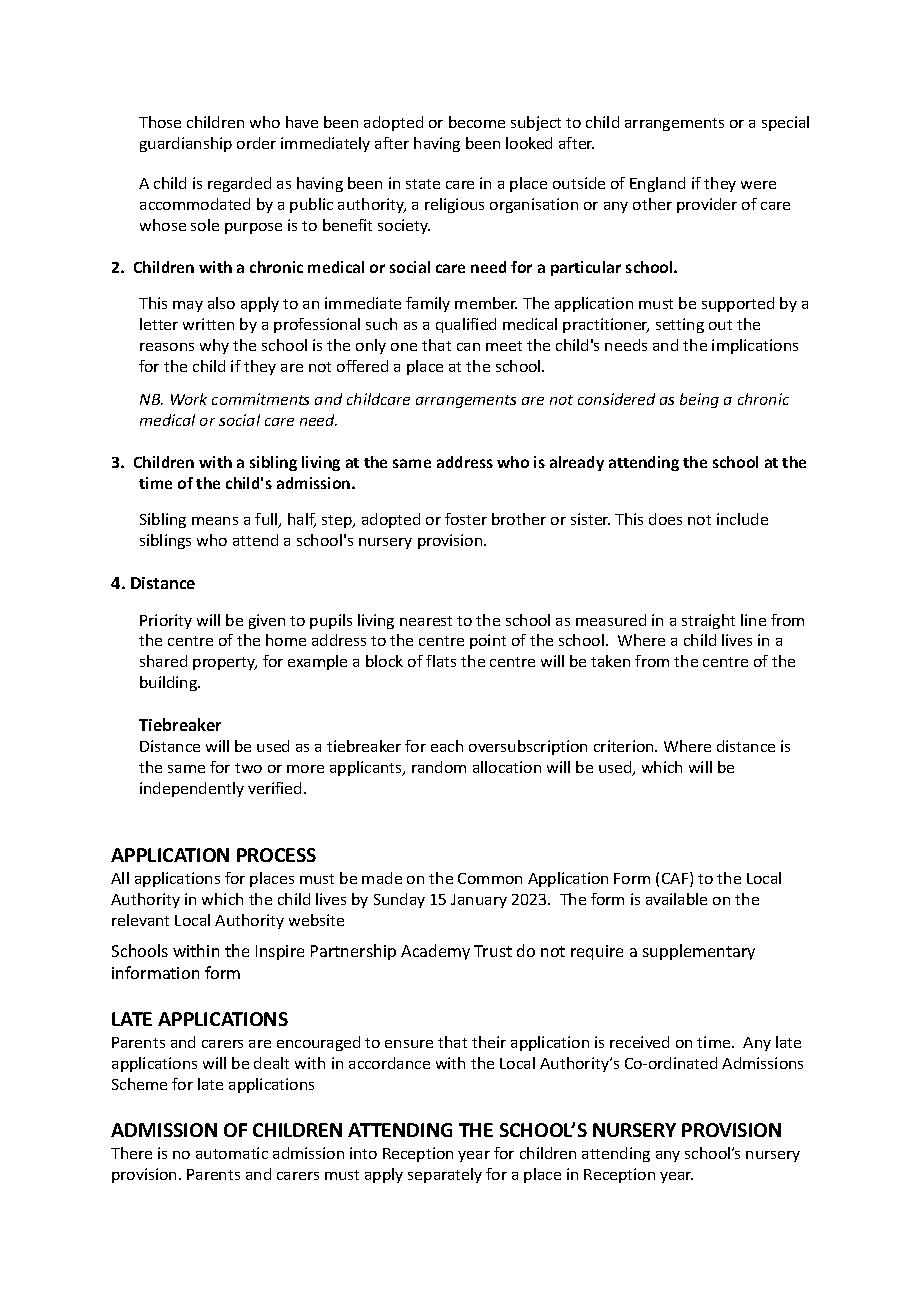 The image size is (924, 1307). Describe the element at coordinates (676, 899) in the page. I see `available` at that location.
